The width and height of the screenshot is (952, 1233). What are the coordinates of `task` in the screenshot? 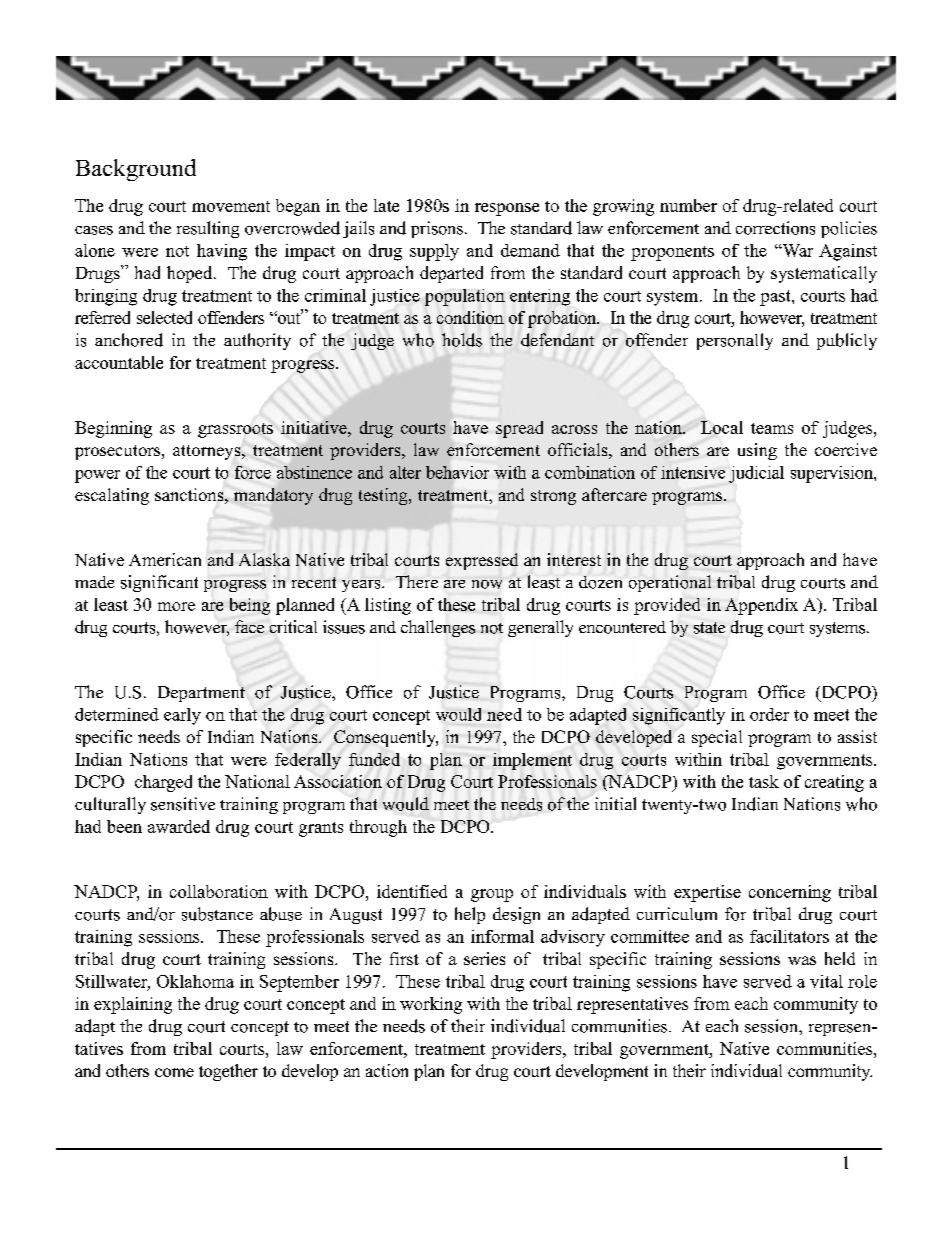 It's located at (764, 781).
